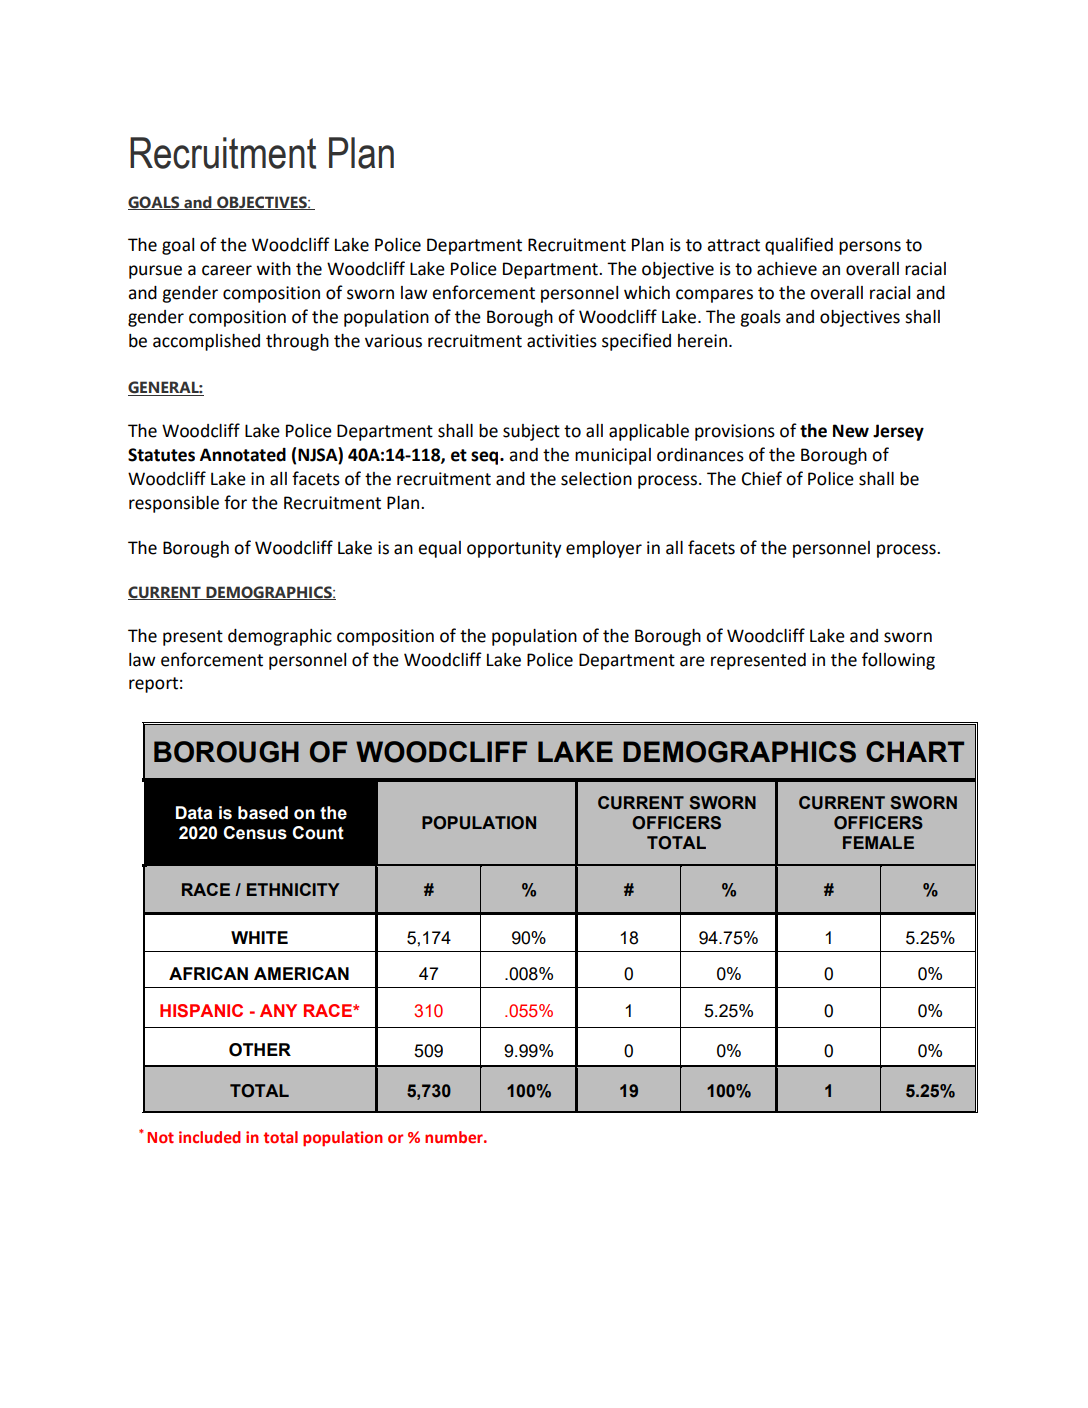 The image size is (1088, 1408). Describe the element at coordinates (263, 813) in the page. I see `based` at that location.
